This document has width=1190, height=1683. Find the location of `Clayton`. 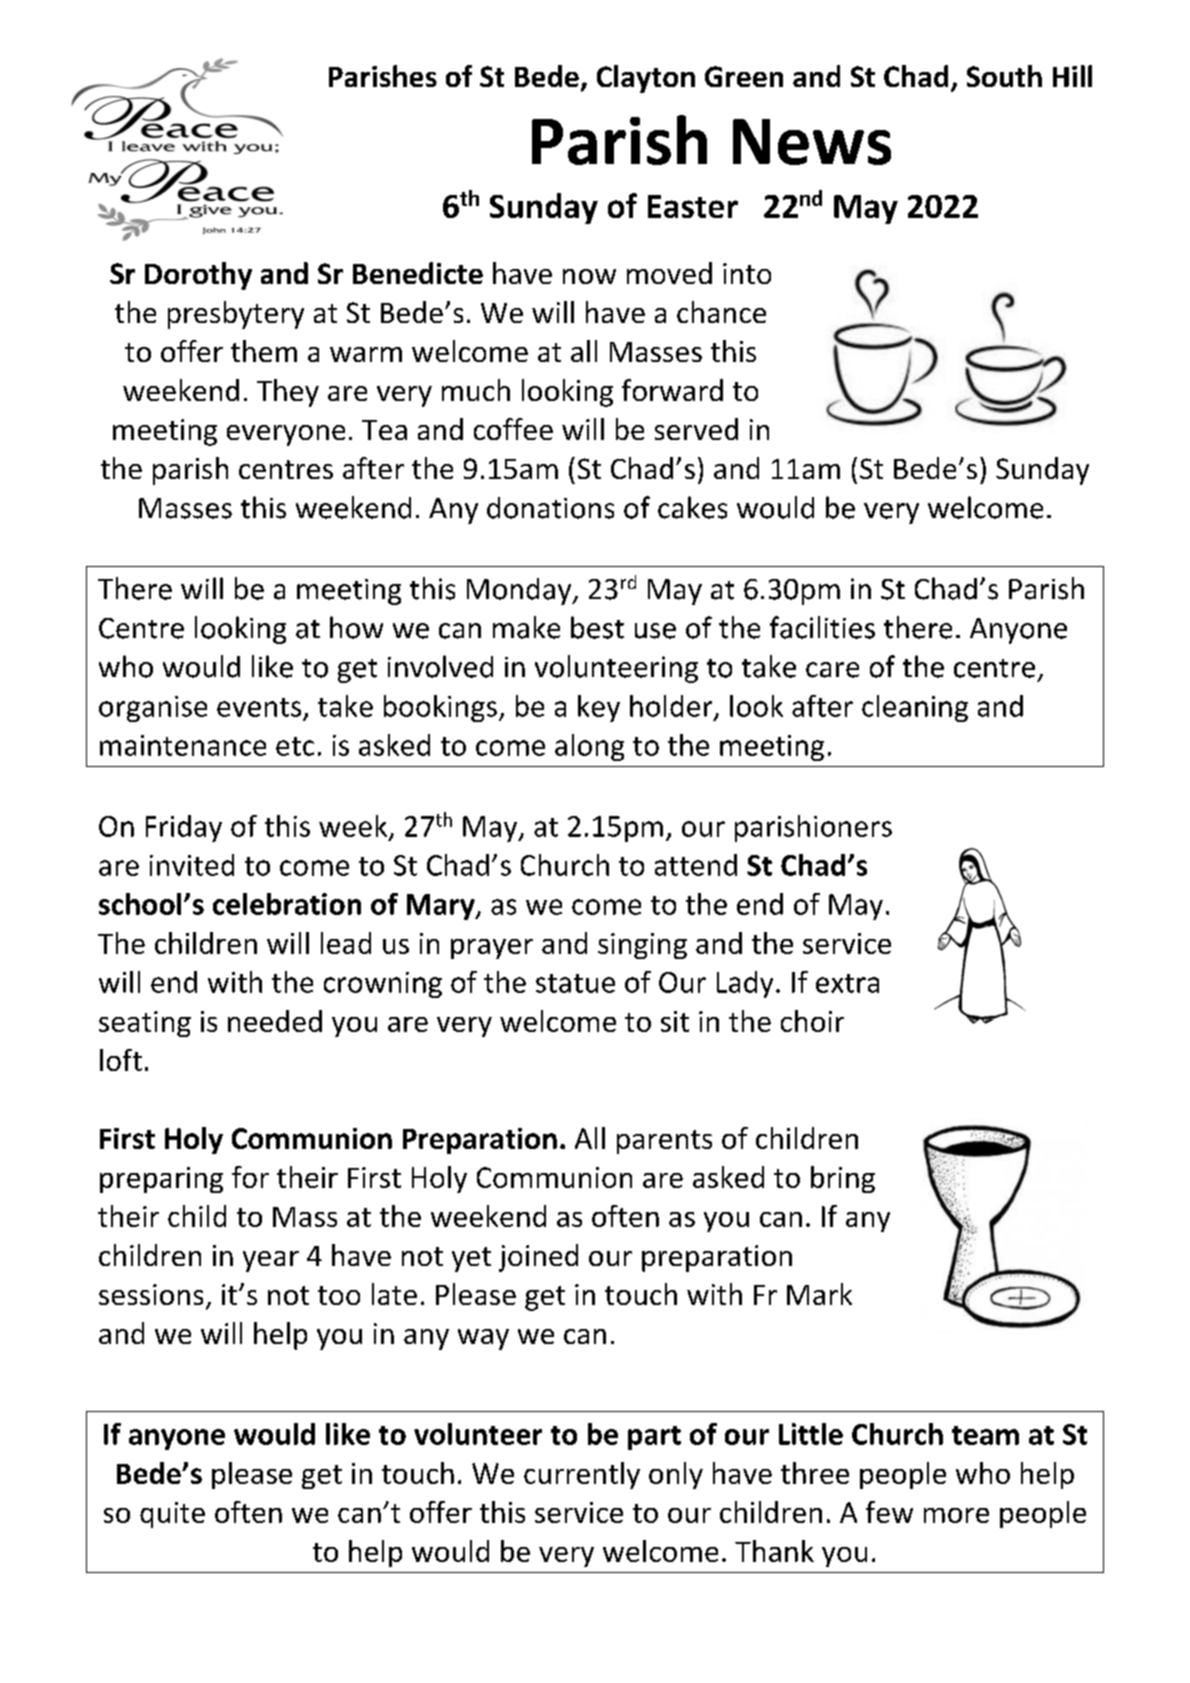

Clayton is located at coordinates (646, 79).
